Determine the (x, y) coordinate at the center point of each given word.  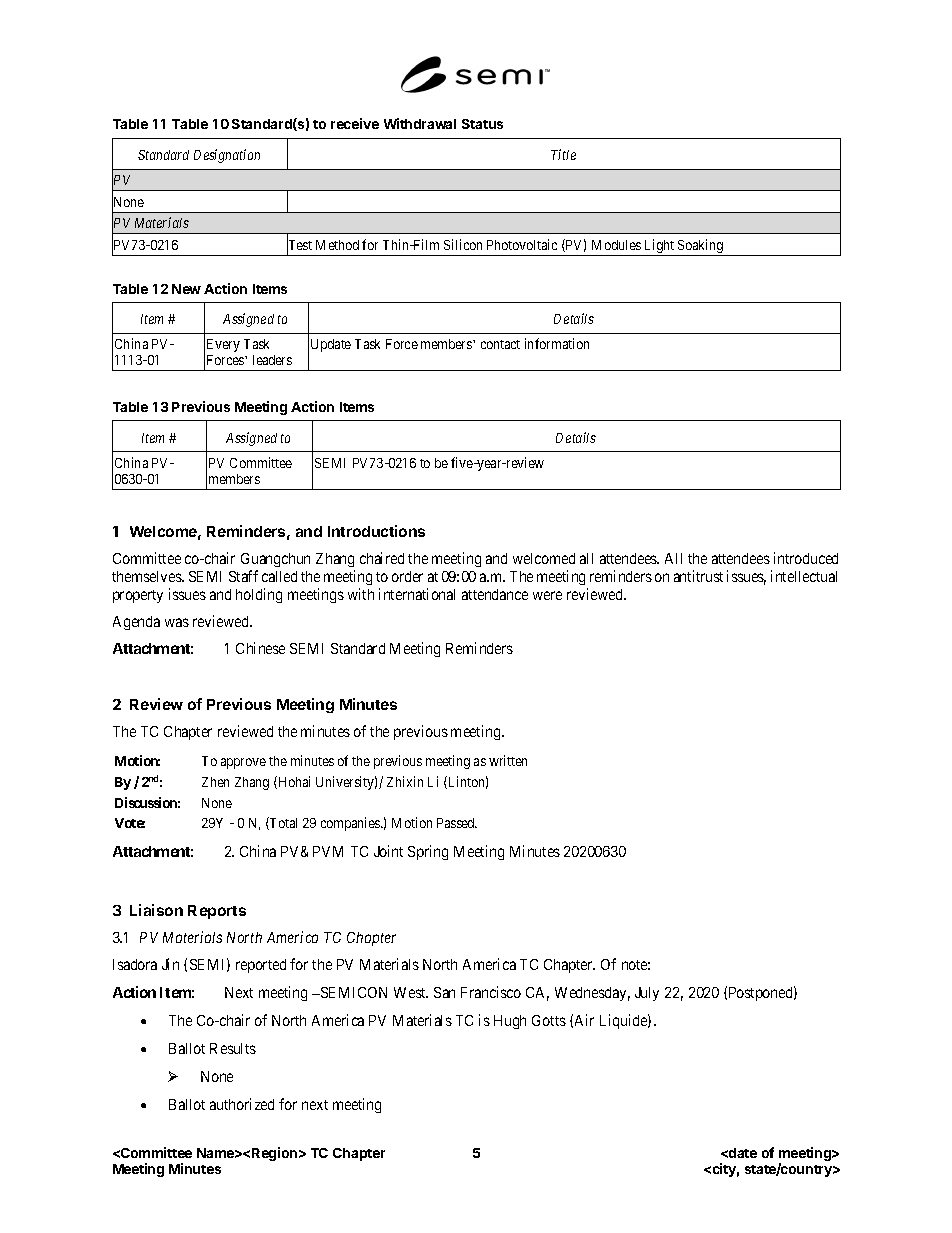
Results (233, 1048)
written (508, 760)
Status (482, 124)
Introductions (376, 531)
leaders (272, 360)
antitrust (698, 576)
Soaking (701, 247)
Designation (227, 156)
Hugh (510, 1022)
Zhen (215, 782)
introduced (806, 558)
